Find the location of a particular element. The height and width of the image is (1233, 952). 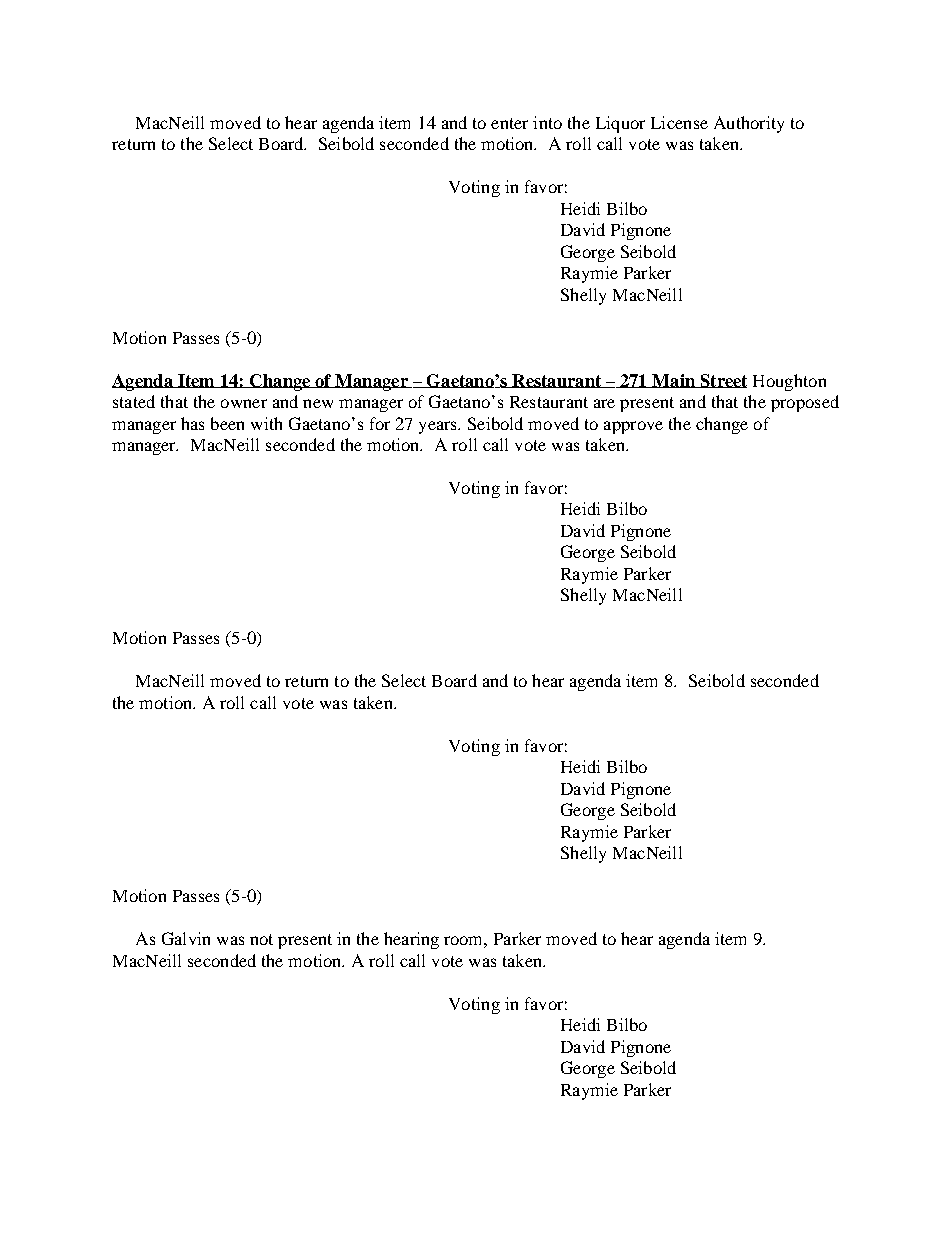

not is located at coordinates (261, 939).
